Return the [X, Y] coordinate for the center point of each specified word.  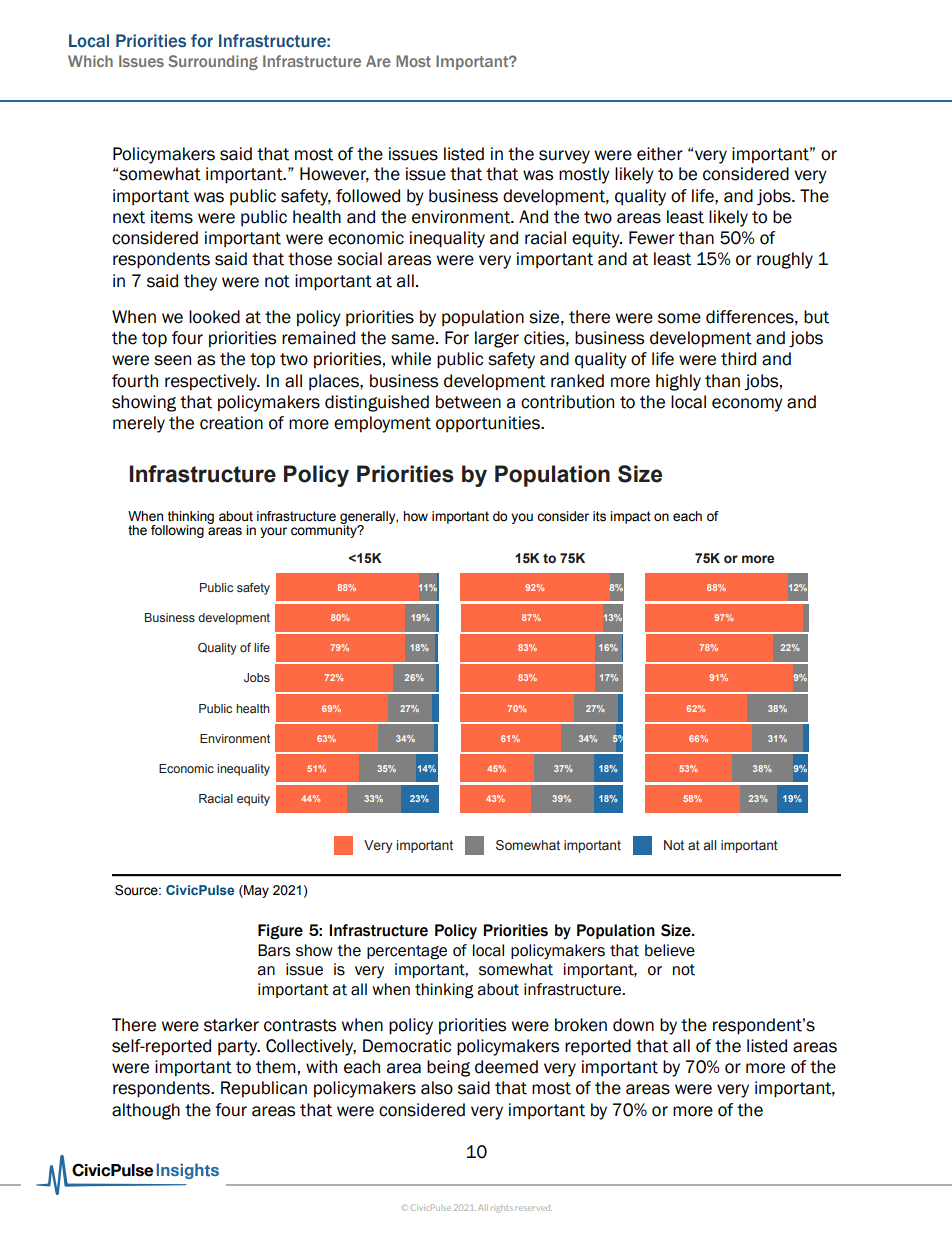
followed [368, 196]
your [273, 532]
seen [172, 360]
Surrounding [213, 62]
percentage [407, 952]
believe [670, 950]
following [177, 531]
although [146, 1111]
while [411, 359]
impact [630, 517]
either [660, 154]
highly [678, 382]
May [255, 891]
